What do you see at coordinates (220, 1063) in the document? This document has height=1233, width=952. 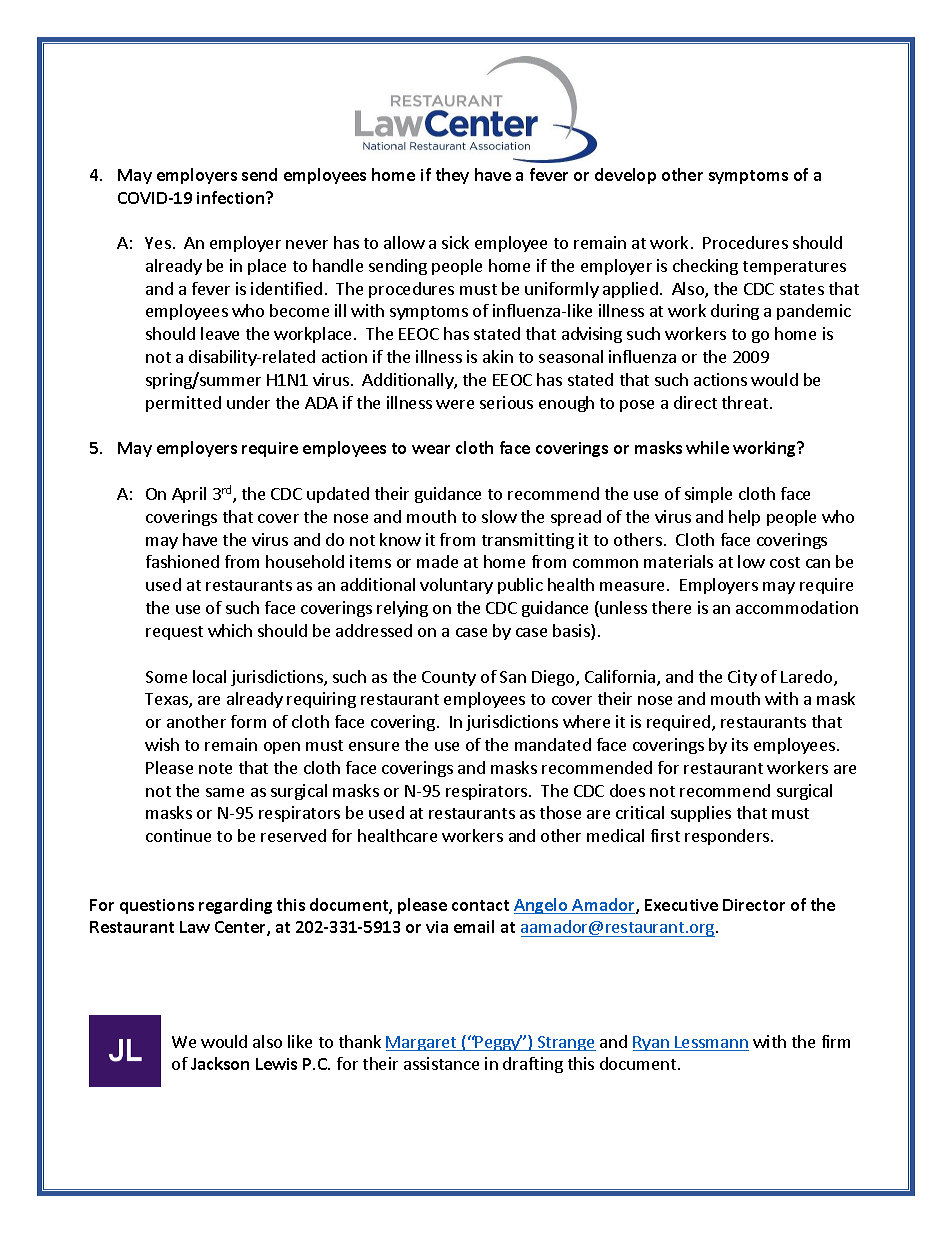 I see `Jackson` at bounding box center [220, 1063].
